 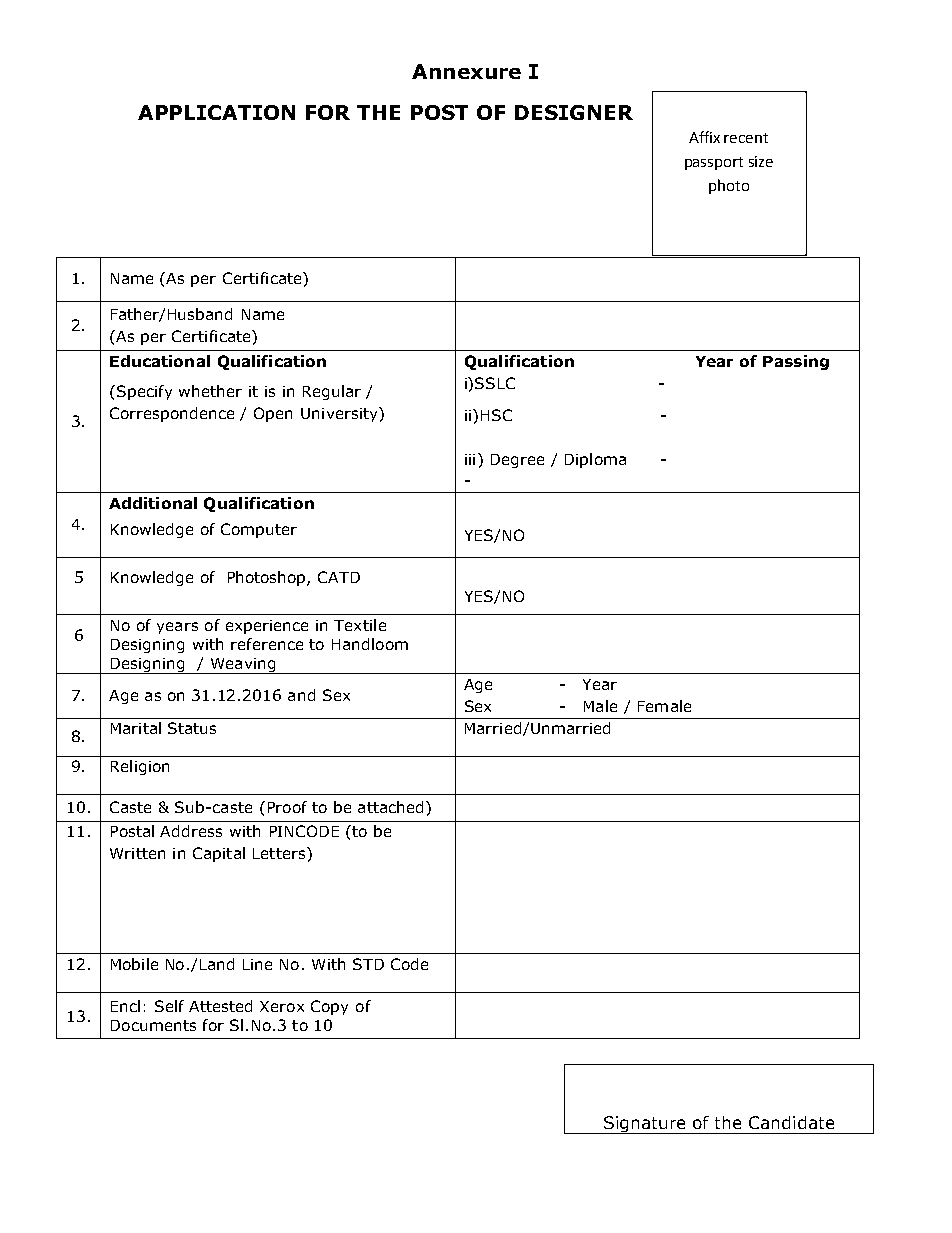 What do you see at coordinates (192, 728) in the screenshot?
I see `Status` at bounding box center [192, 728].
